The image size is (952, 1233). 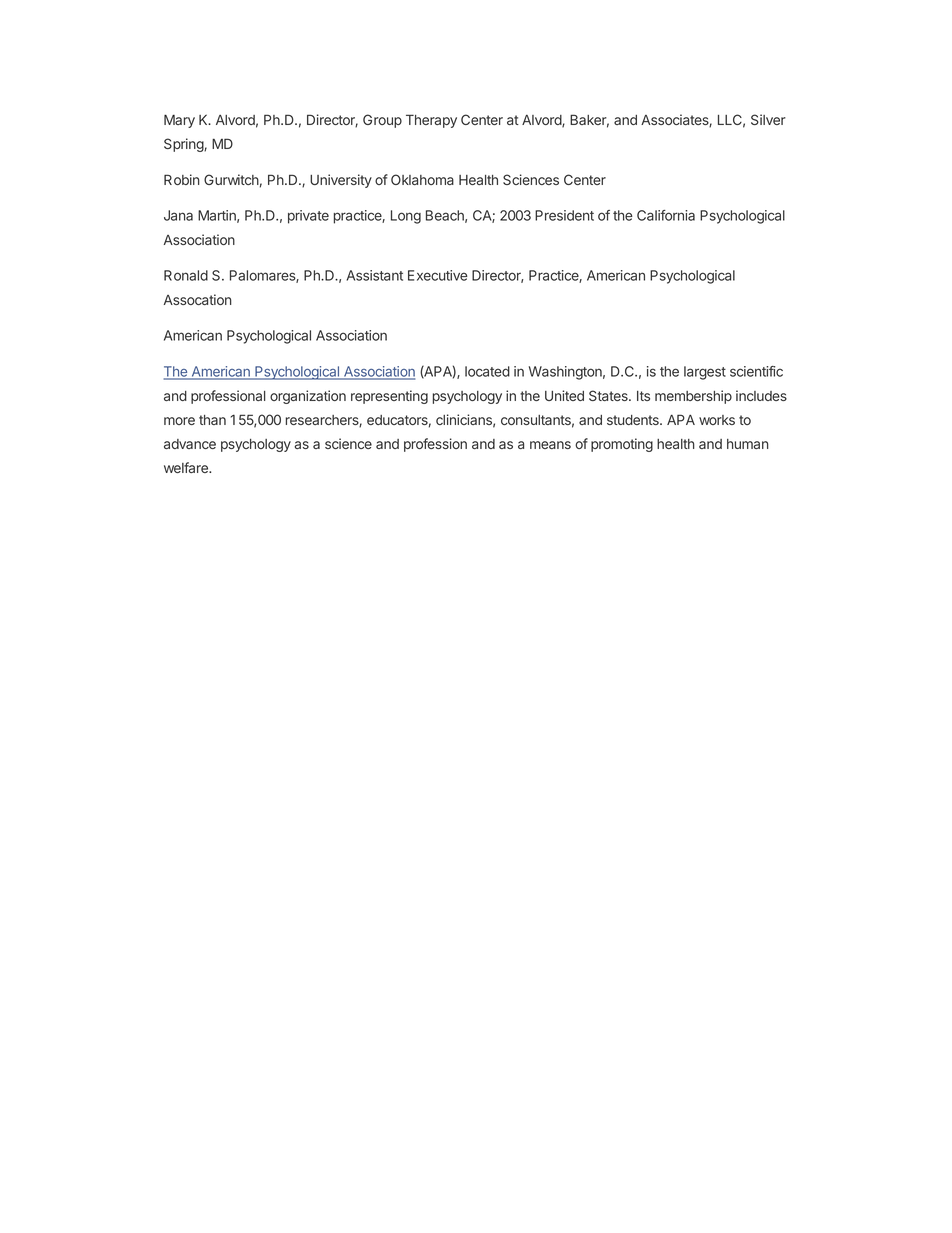 What do you see at coordinates (768, 119) in the screenshot?
I see `Silver` at bounding box center [768, 119].
